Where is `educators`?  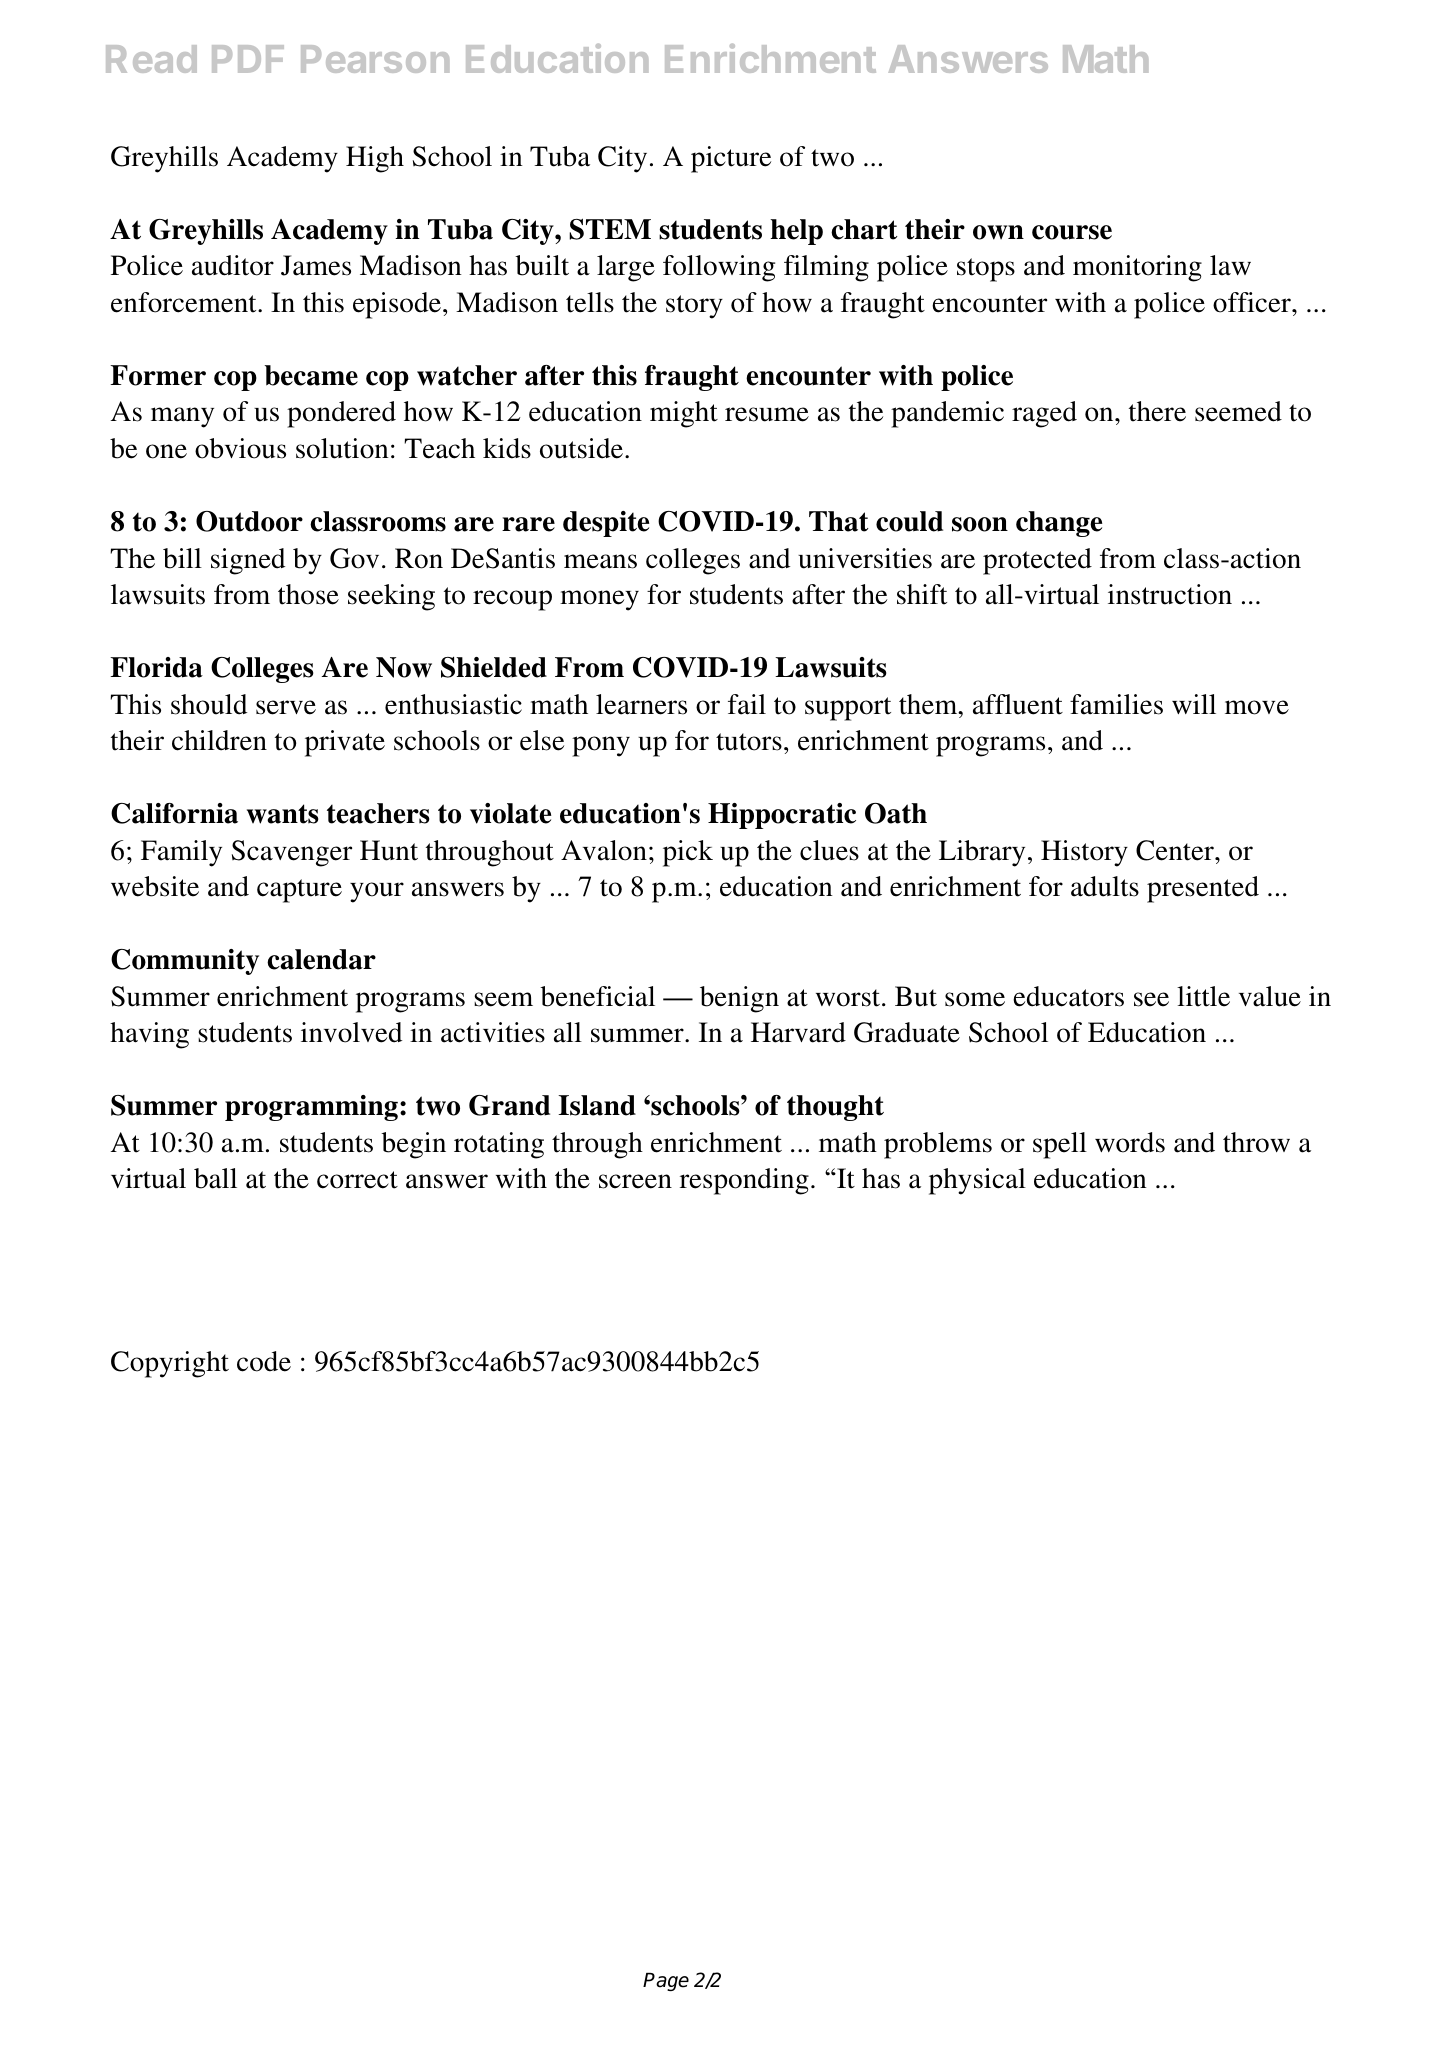
educators is located at coordinates (1068, 996).
